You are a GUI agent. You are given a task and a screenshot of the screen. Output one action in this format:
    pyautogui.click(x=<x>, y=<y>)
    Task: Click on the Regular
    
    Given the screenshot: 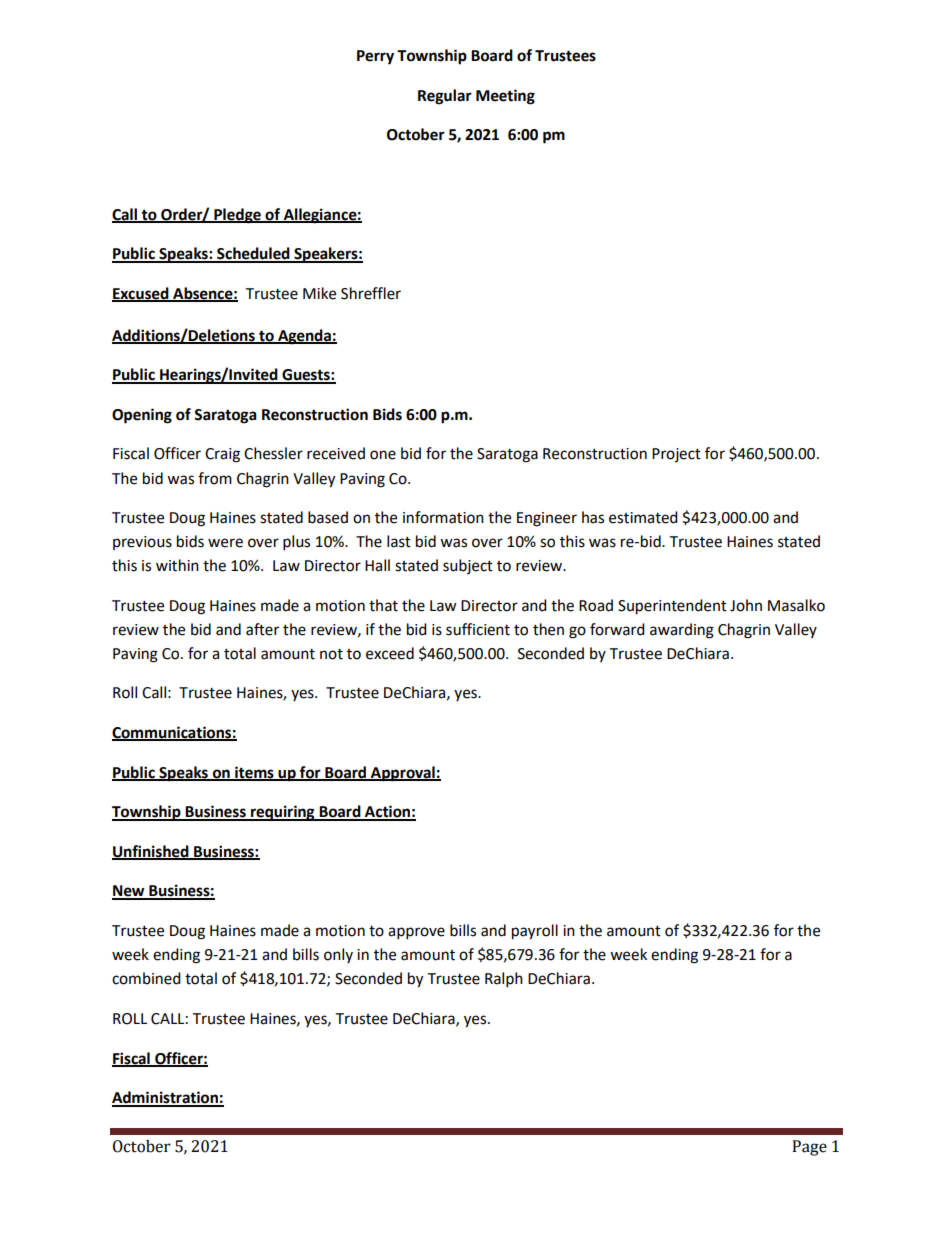 What is the action you would take?
    pyautogui.click(x=445, y=97)
